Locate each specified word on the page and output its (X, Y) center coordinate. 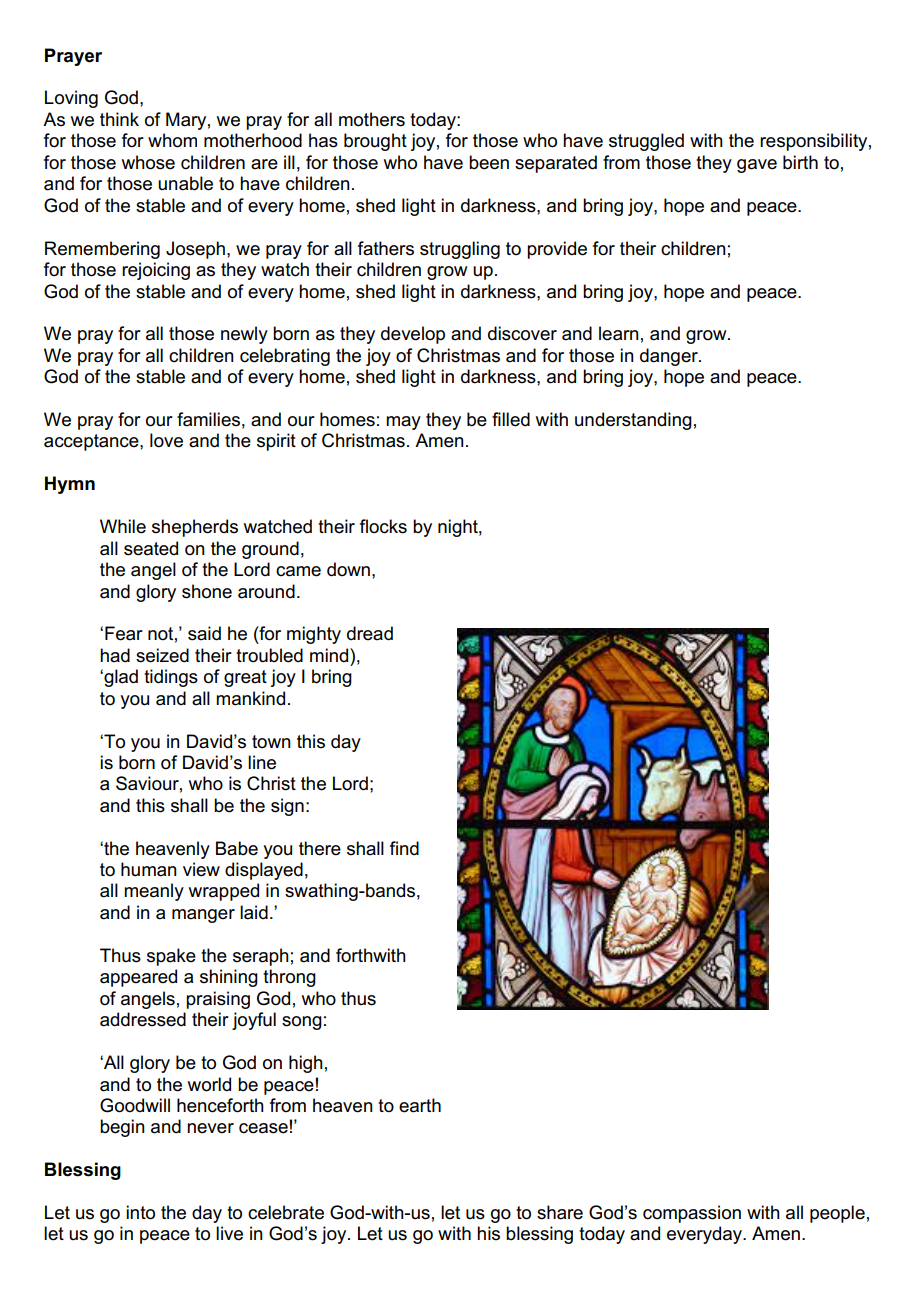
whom (172, 140)
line (262, 762)
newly (244, 335)
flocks (383, 526)
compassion (692, 1214)
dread (370, 633)
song (302, 1023)
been (489, 162)
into (140, 1212)
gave (757, 166)
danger (670, 357)
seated (151, 548)
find (404, 848)
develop (413, 335)
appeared (138, 978)
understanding (633, 421)
